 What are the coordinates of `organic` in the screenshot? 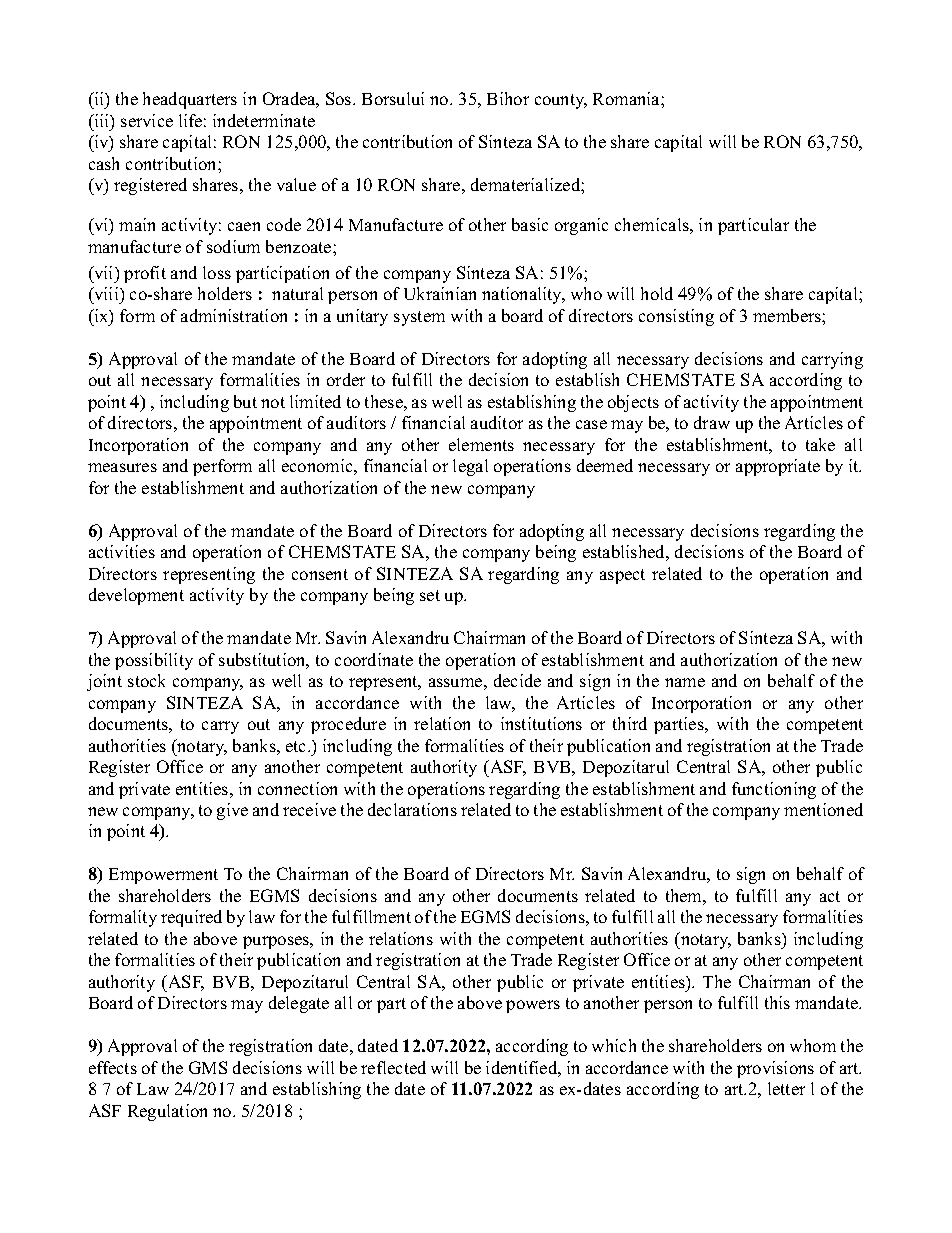 It's located at (581, 226).
